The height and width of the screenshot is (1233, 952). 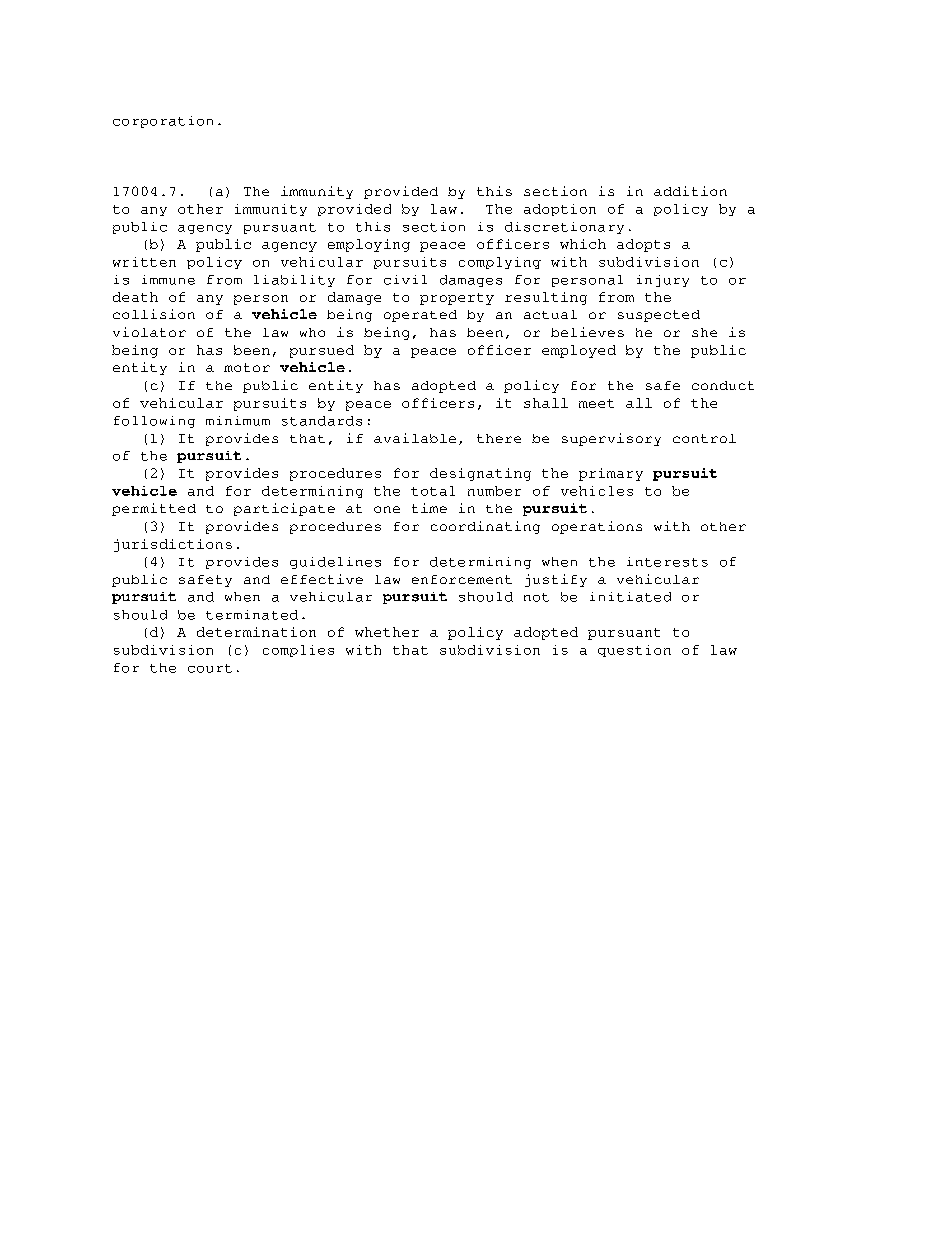 I want to click on corporation, so click(x=163, y=122).
